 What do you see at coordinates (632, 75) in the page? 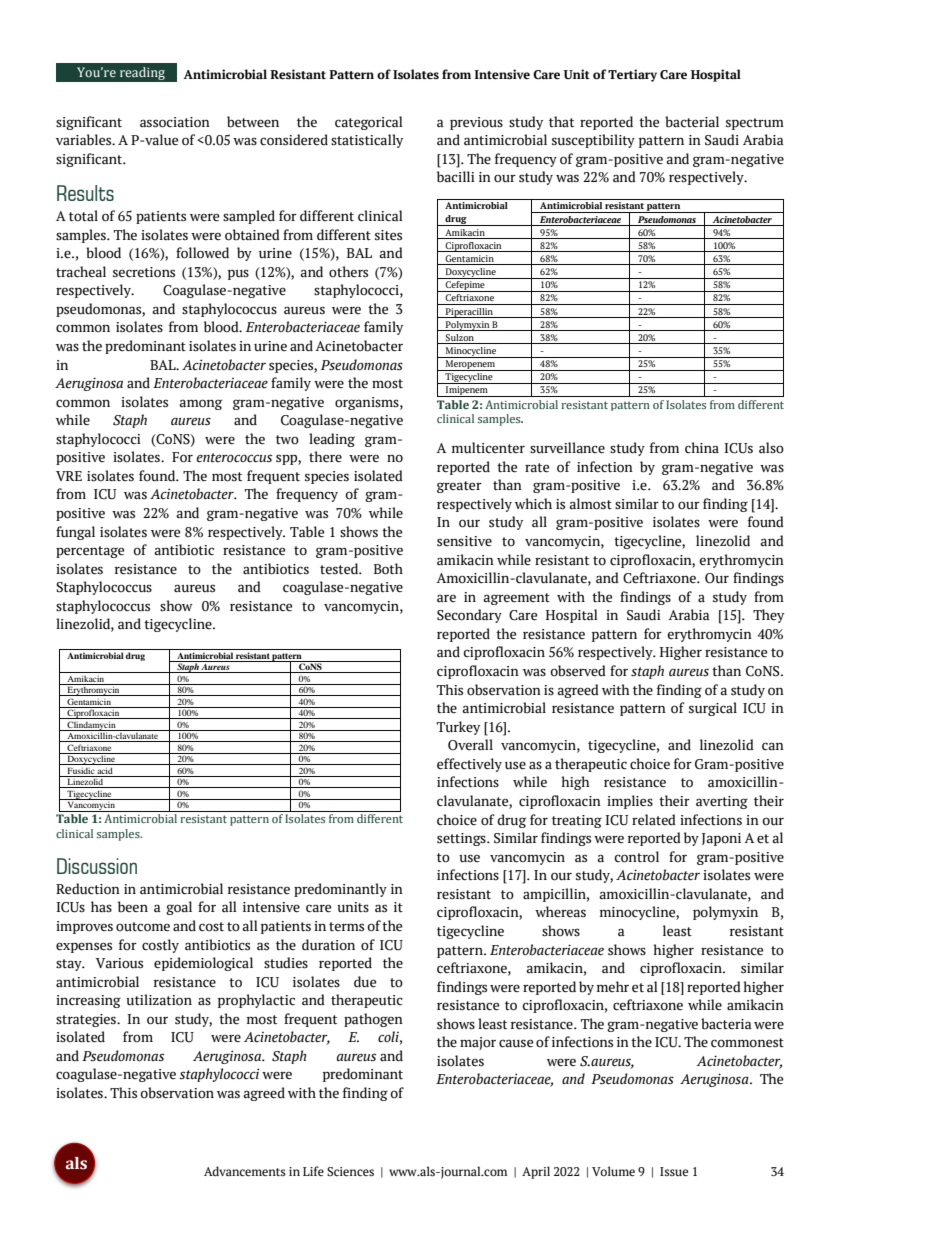
I see `Tertiary` at bounding box center [632, 75].
